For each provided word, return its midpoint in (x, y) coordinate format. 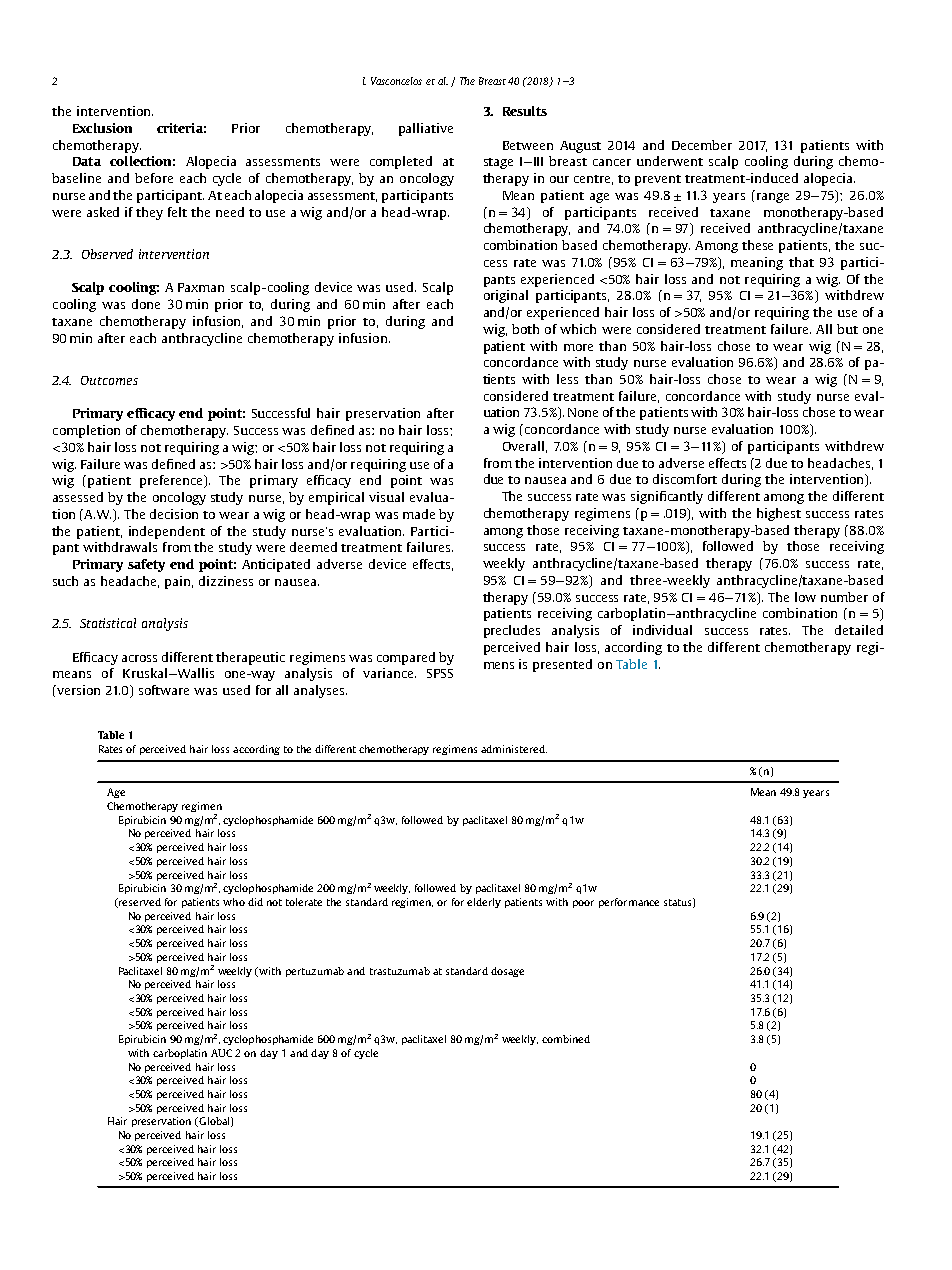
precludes (512, 631)
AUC (221, 1053)
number (844, 597)
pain (179, 582)
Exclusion (102, 128)
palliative (426, 129)
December (702, 145)
